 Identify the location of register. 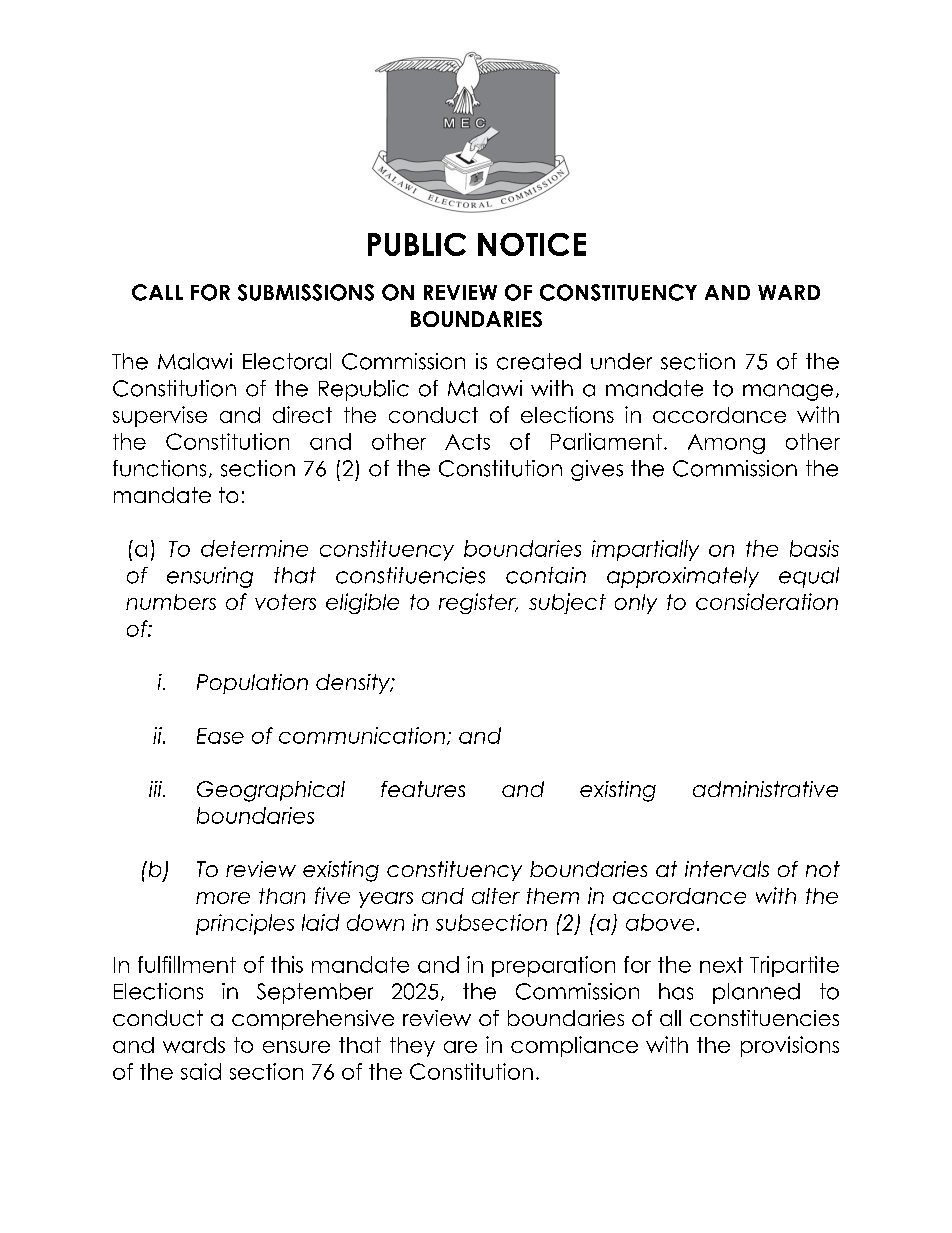
(478, 603).
